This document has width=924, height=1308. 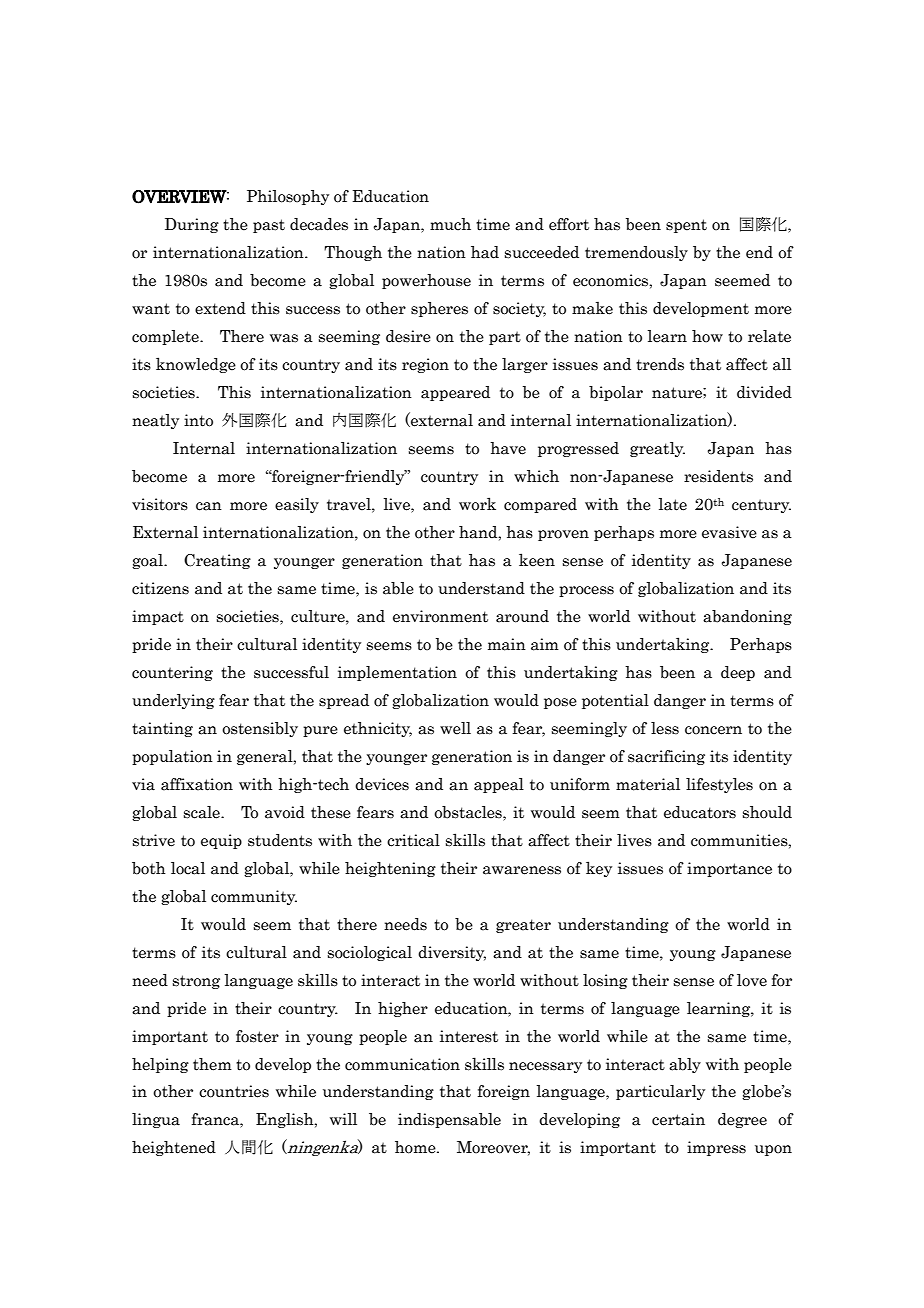 What do you see at coordinates (234, 1091) in the document?
I see `countries` at bounding box center [234, 1091].
